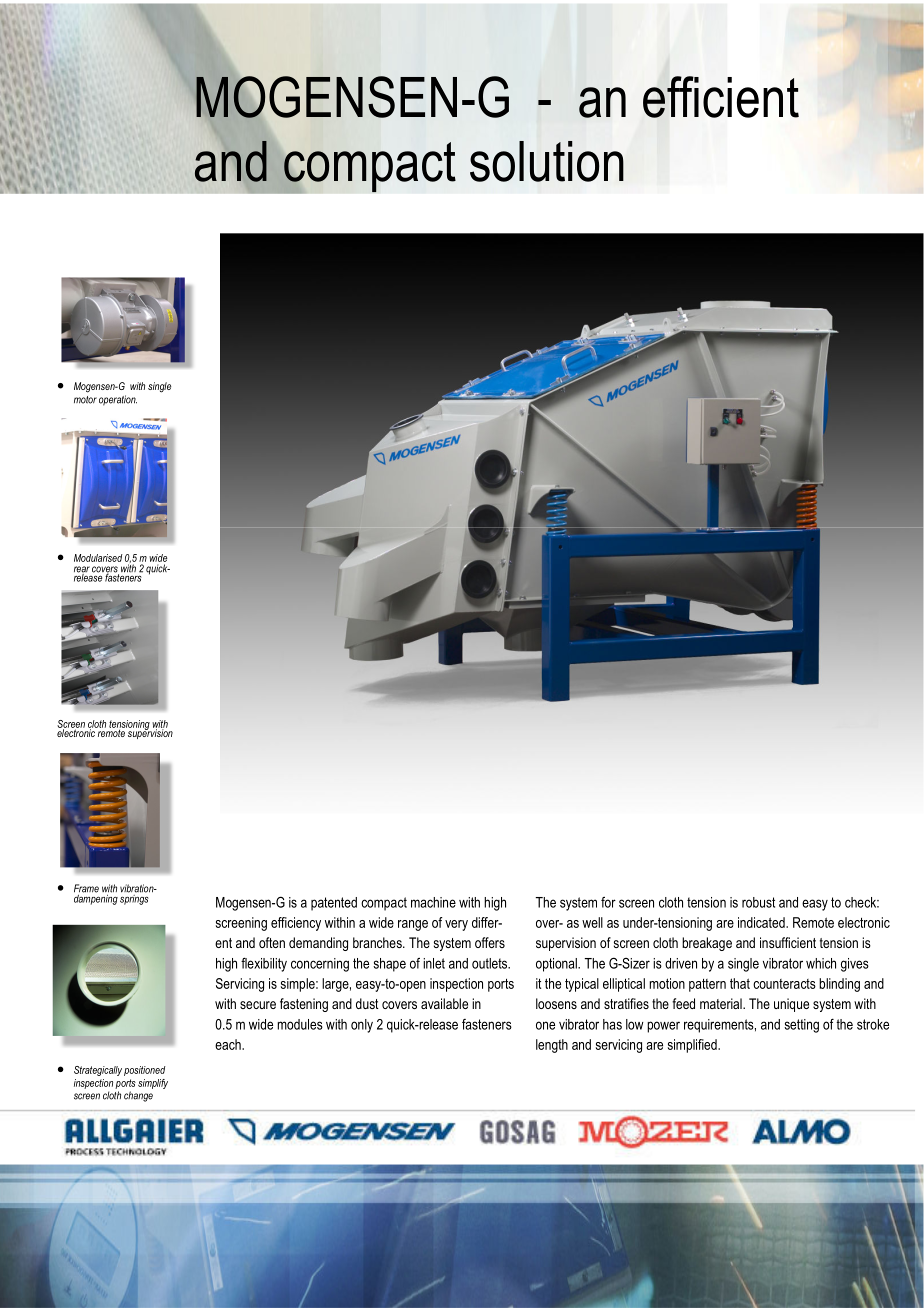  What do you see at coordinates (721, 97) in the document?
I see `efficient` at bounding box center [721, 97].
